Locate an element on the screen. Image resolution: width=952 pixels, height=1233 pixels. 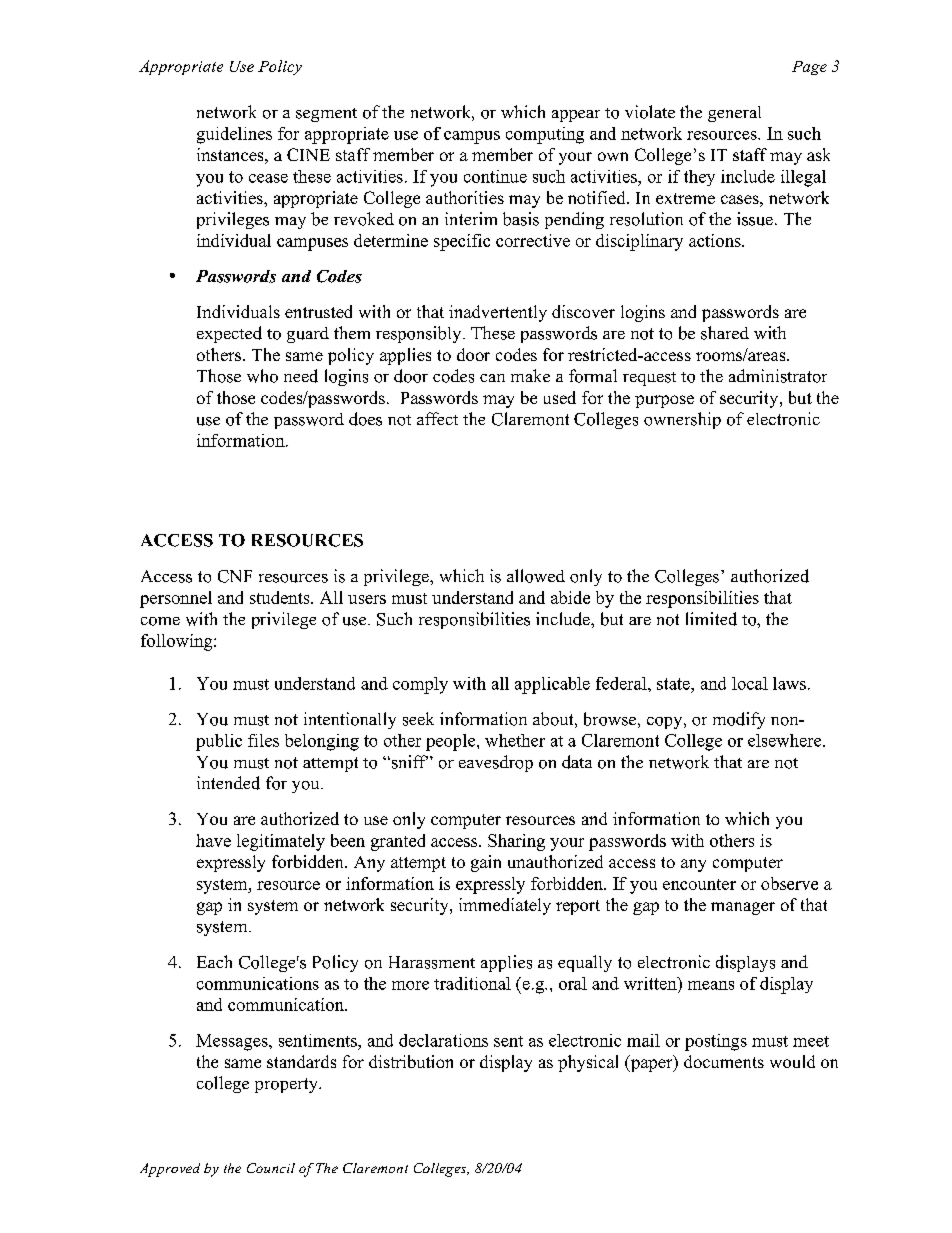
eavesdrop is located at coordinates (496, 763).
